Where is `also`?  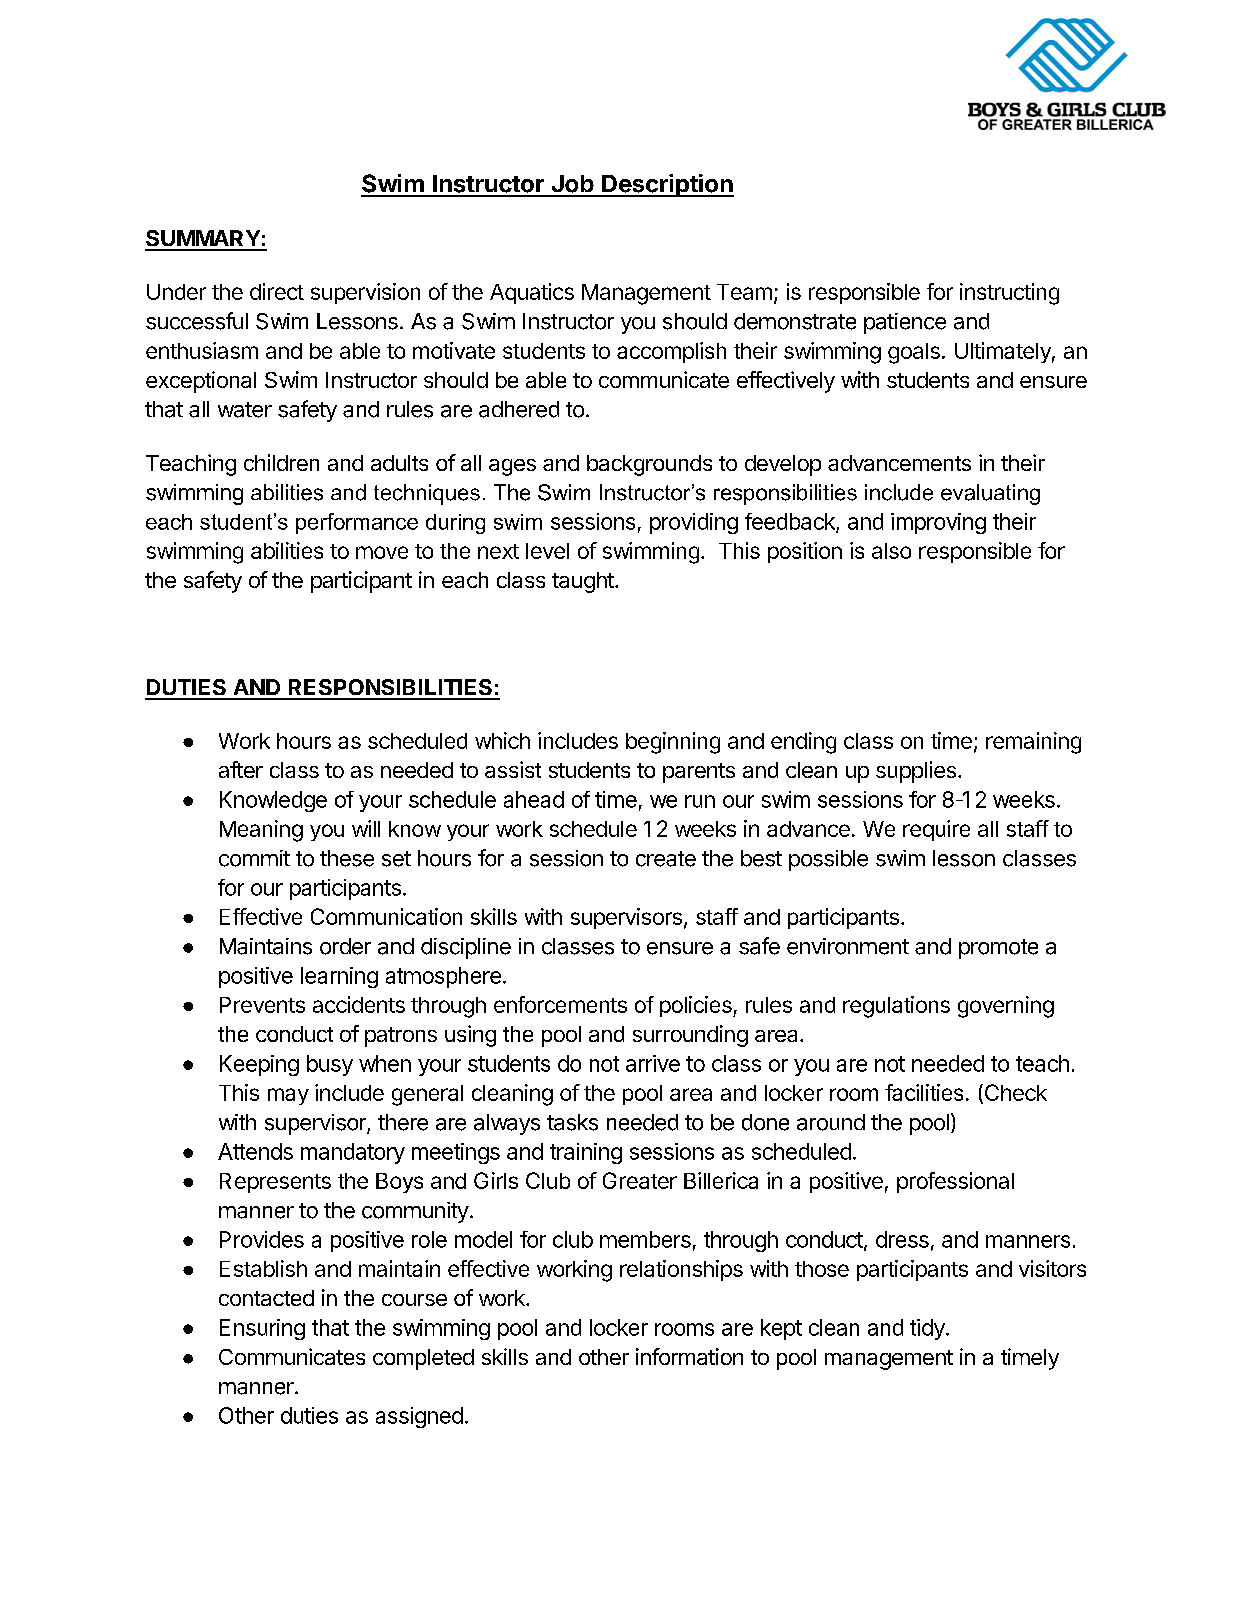 also is located at coordinates (891, 551).
